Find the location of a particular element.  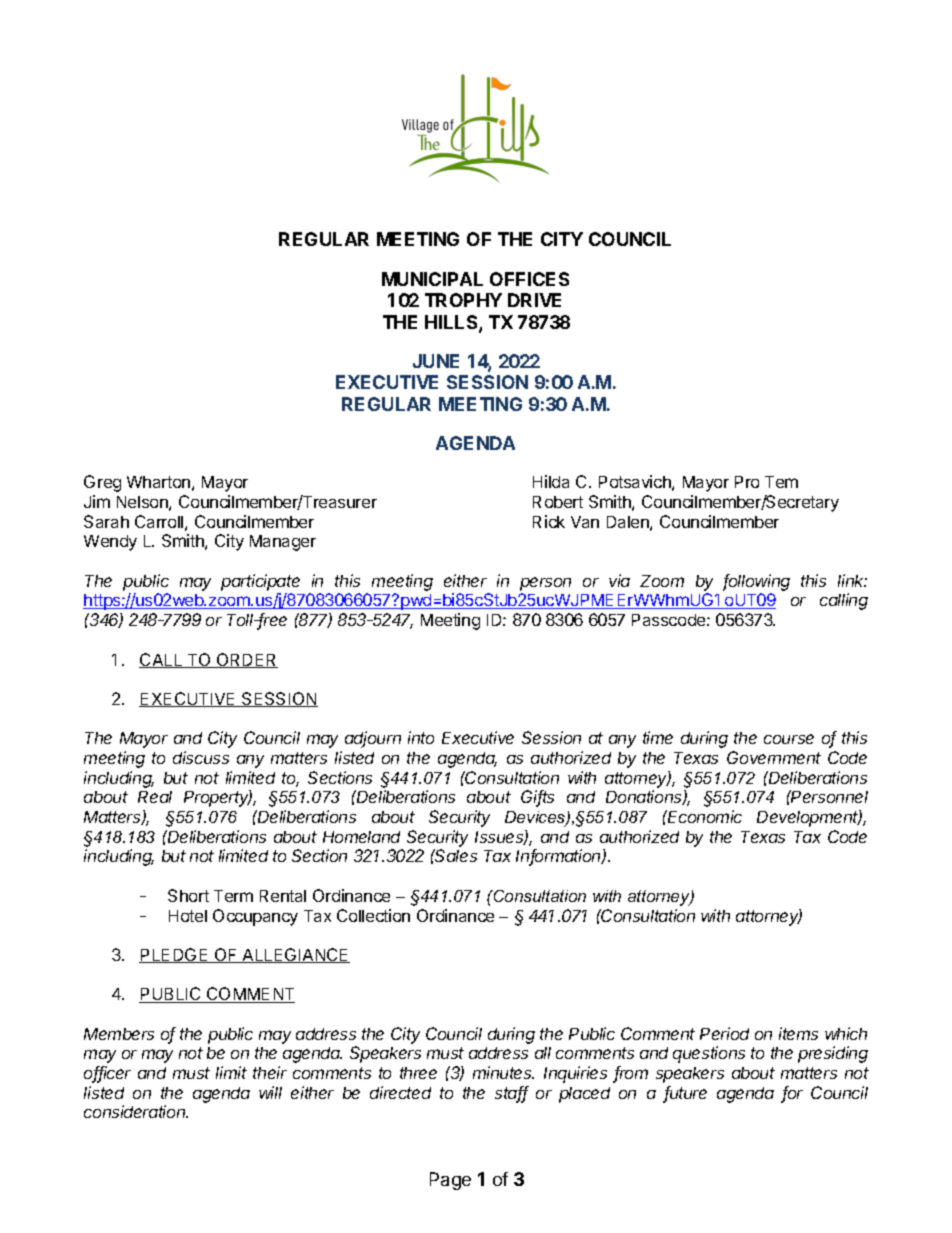

future is located at coordinates (685, 1094).
